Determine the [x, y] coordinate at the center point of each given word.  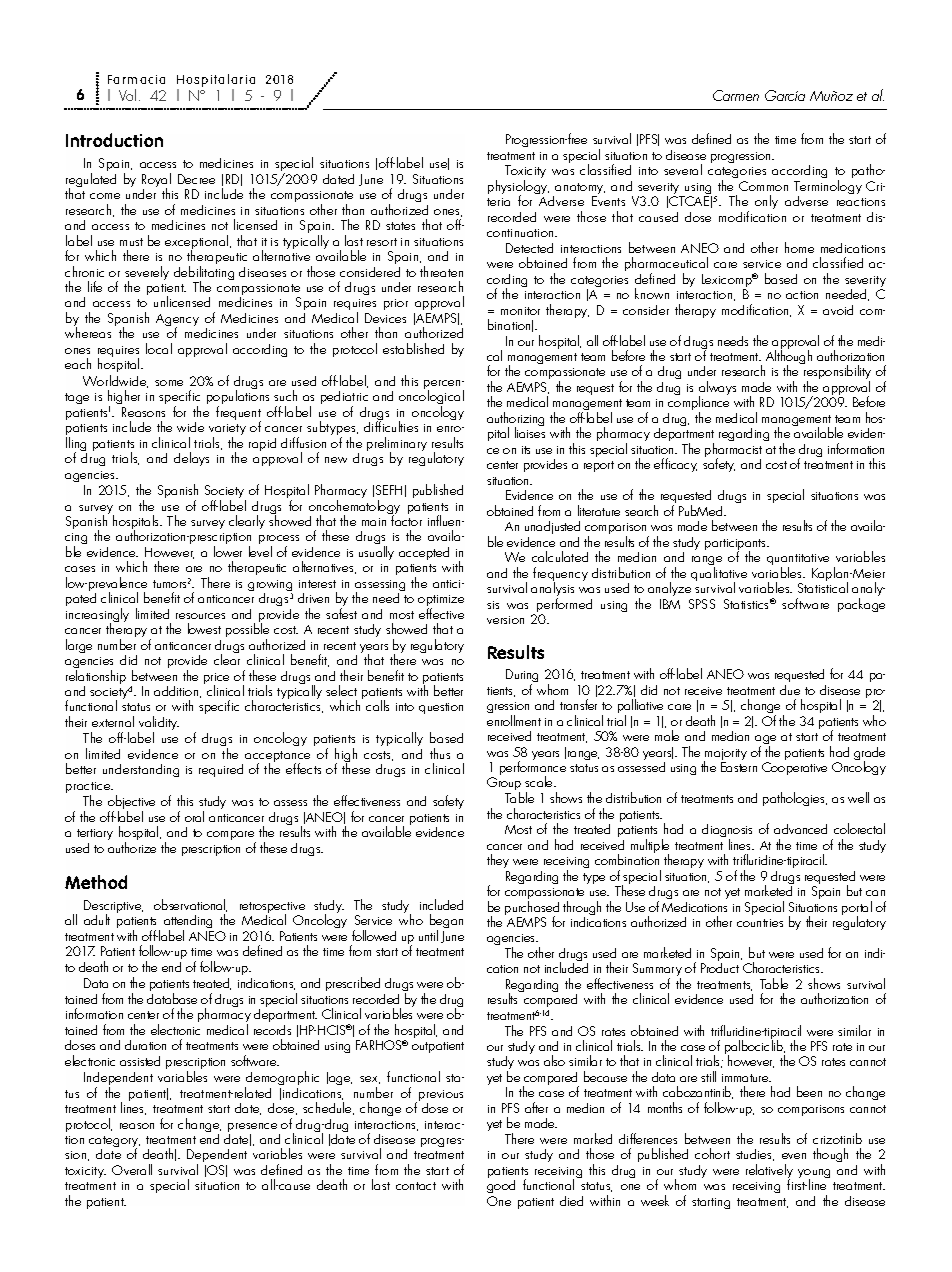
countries [760, 923]
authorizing [515, 420]
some [169, 383]
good [501, 1188]
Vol [127, 95]
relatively [769, 1172]
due [790, 690]
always [717, 389]
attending [189, 923]
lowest [204, 628]
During [522, 677]
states [400, 226]
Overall [132, 1169]
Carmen [736, 95]
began [446, 923]
